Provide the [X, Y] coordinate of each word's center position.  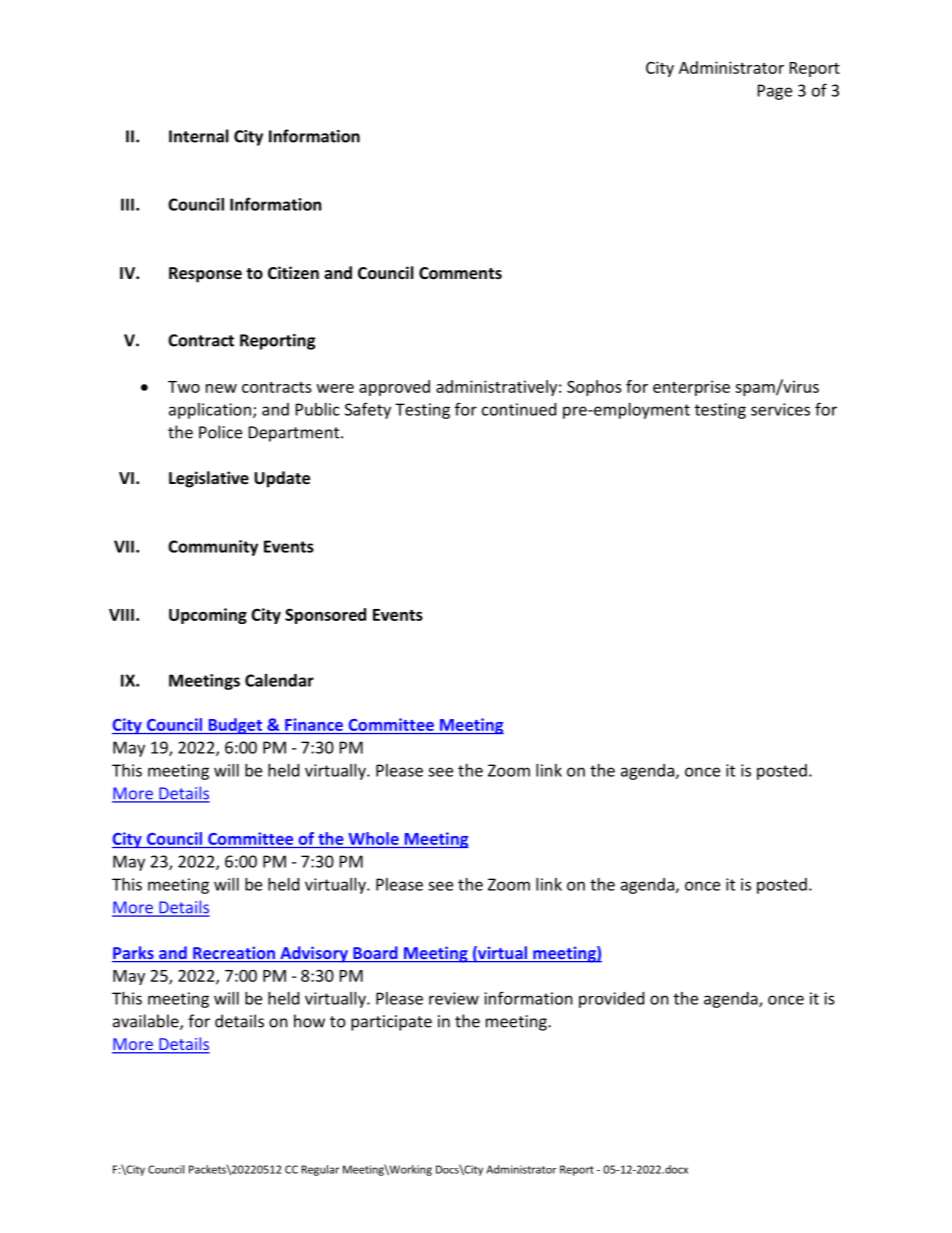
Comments [460, 273]
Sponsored [325, 616]
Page [775, 92]
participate [391, 1023]
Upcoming [208, 616]
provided [611, 1000]
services [780, 409]
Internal [199, 136]
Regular [320, 1170]
